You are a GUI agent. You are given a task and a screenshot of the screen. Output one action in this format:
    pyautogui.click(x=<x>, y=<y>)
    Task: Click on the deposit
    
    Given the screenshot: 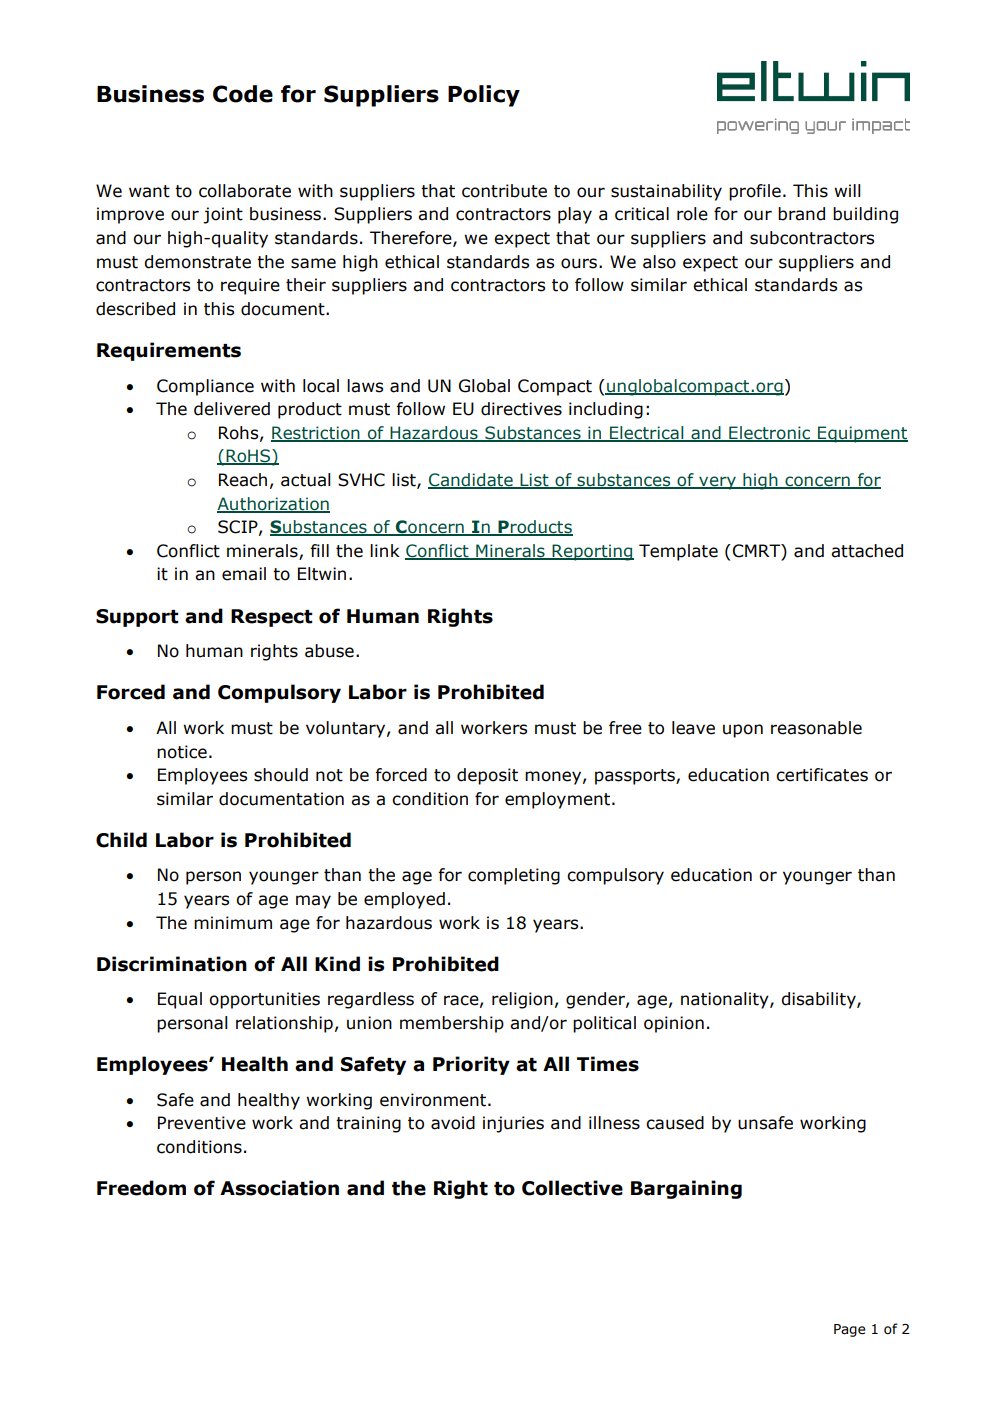 What is the action you would take?
    pyautogui.click(x=487, y=776)
